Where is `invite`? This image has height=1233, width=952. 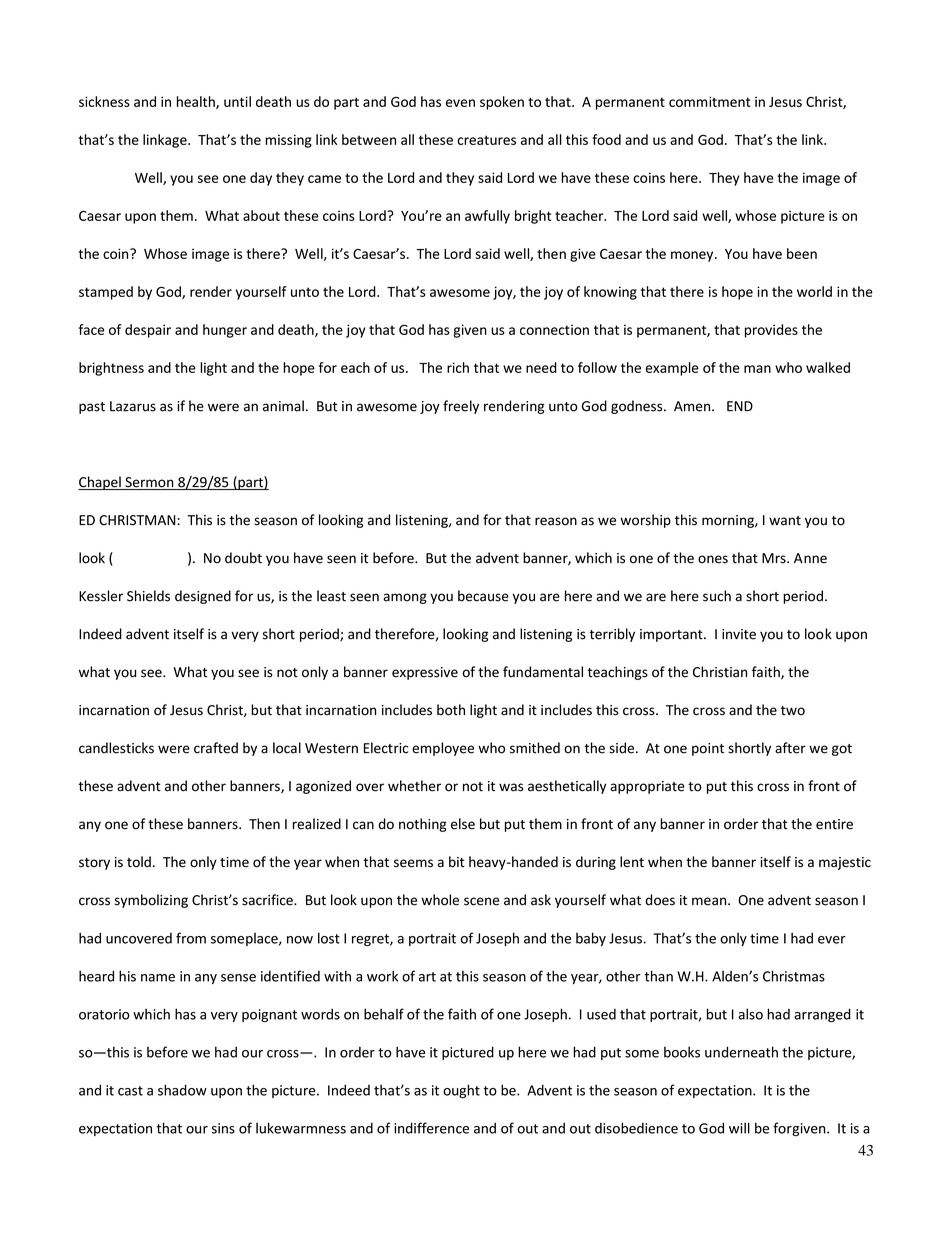
invite is located at coordinates (739, 634).
